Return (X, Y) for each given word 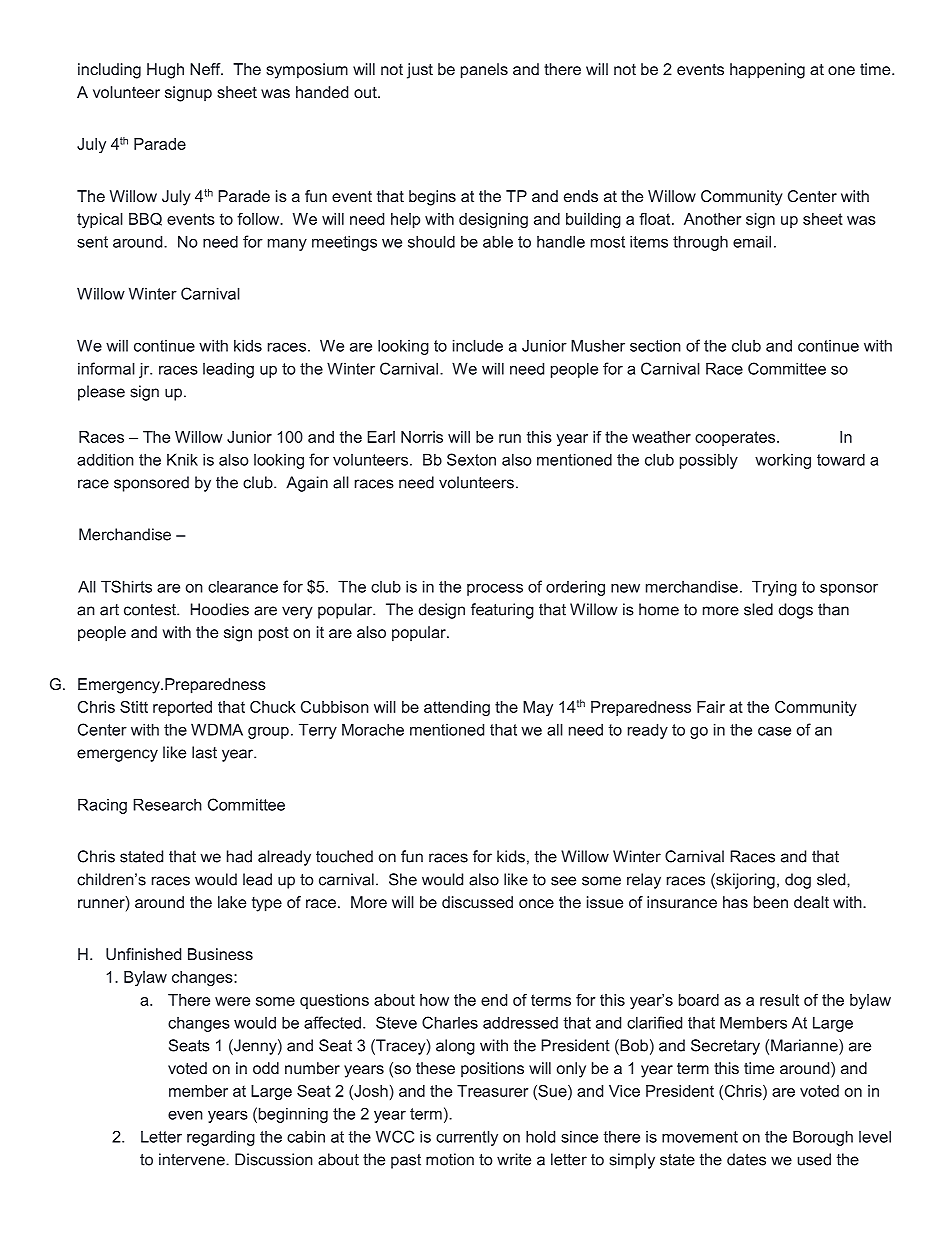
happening (767, 71)
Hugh (165, 71)
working (783, 461)
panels (484, 71)
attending (457, 708)
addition (105, 459)
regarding (221, 1138)
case (774, 731)
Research (167, 804)
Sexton (471, 459)
